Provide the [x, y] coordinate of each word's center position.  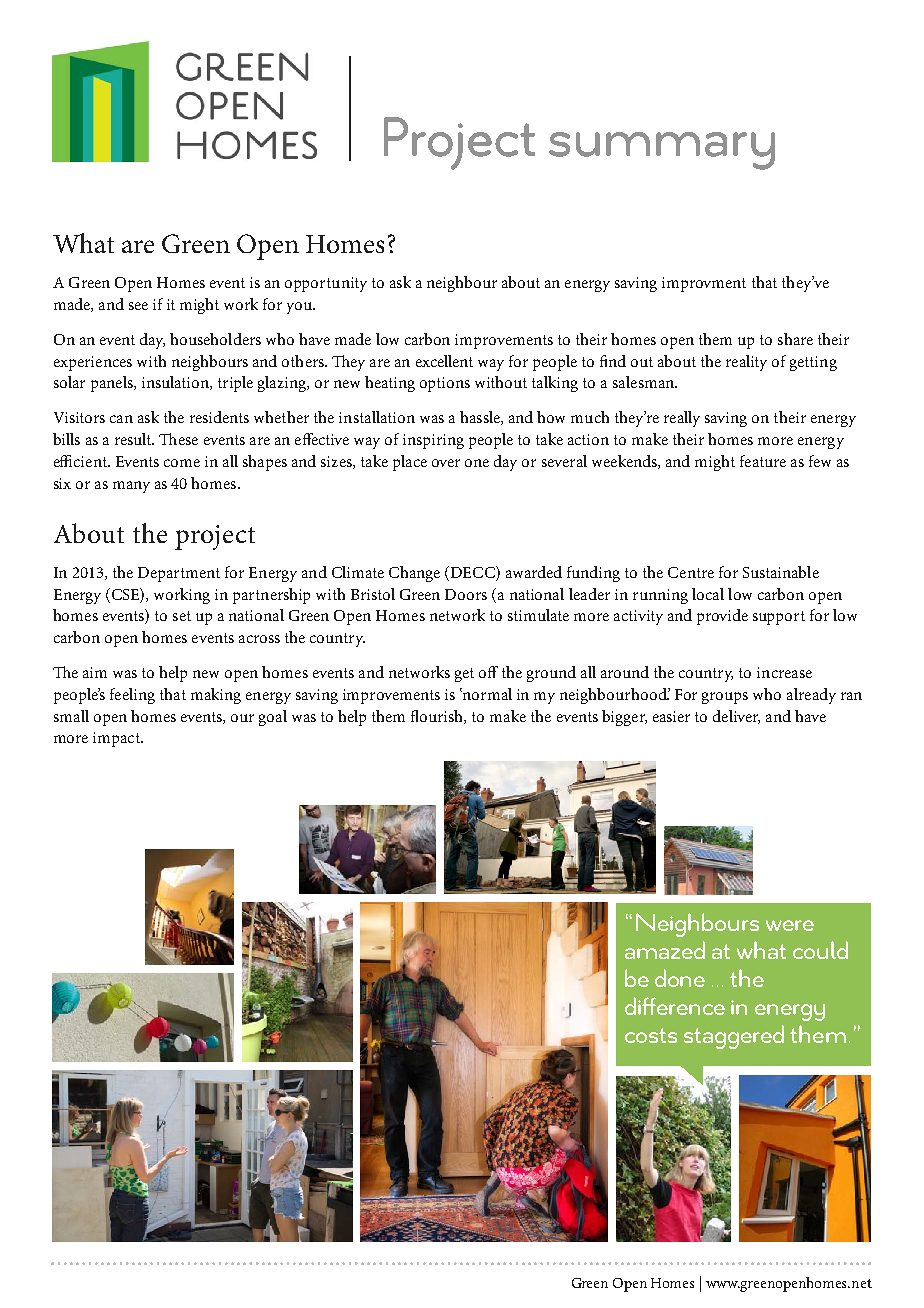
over [446, 463]
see [138, 306]
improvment [704, 284]
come [182, 463]
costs [651, 1035]
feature [763, 461]
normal [486, 694]
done [680, 978]
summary [662, 151]
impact [117, 739]
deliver [736, 717]
